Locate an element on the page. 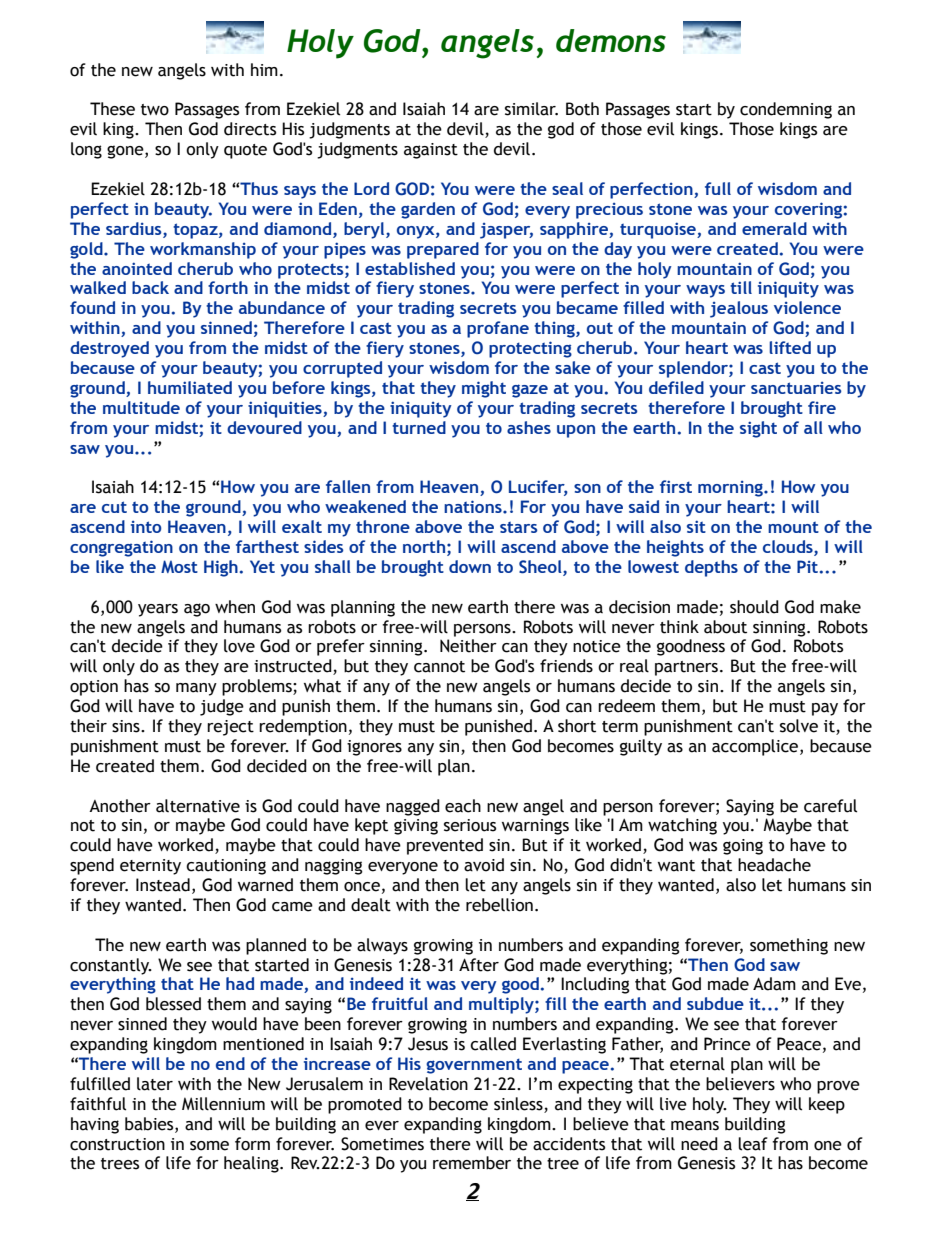  headache is located at coordinates (774, 865).
